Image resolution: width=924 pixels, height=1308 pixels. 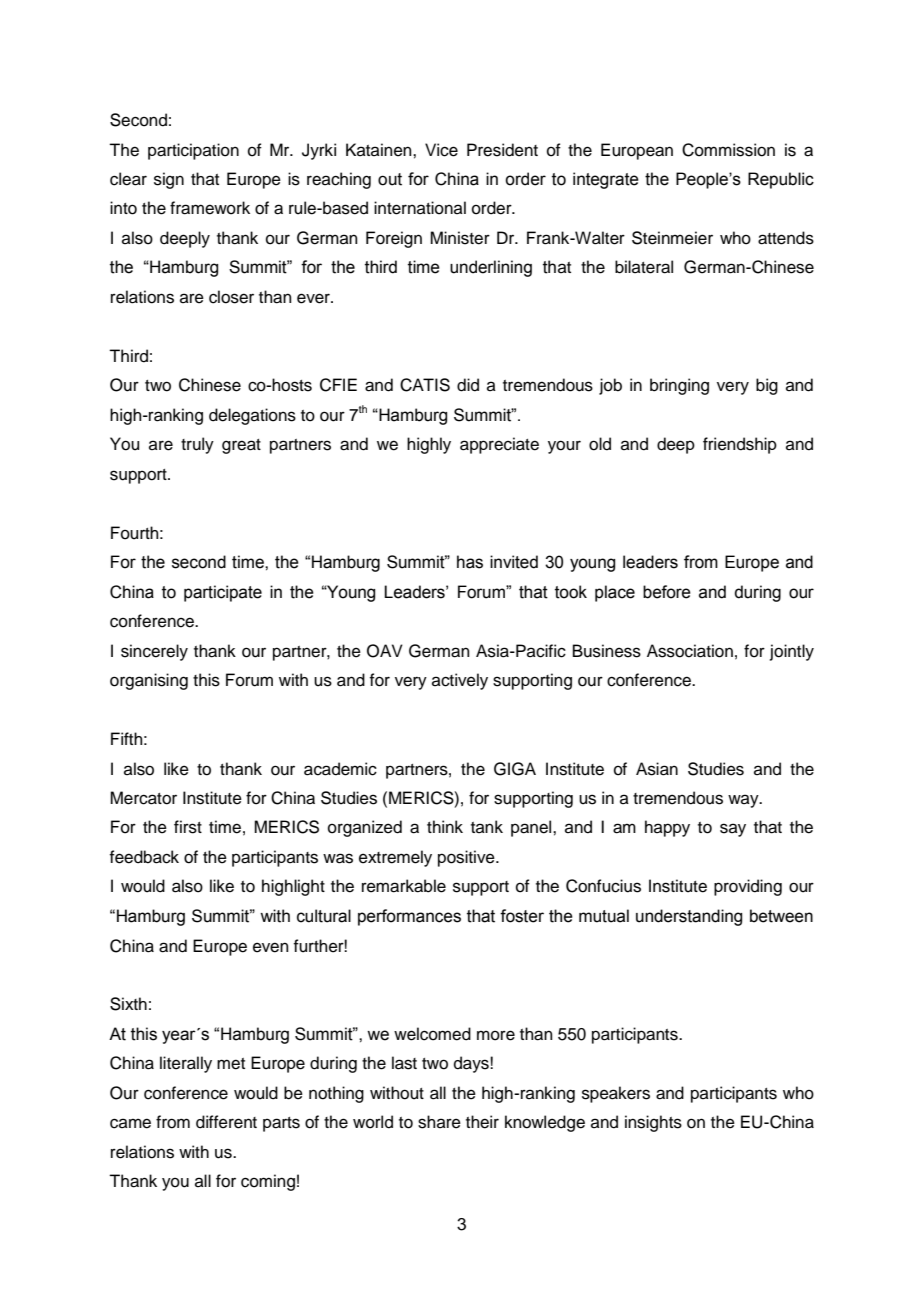 I want to click on Association, so click(x=690, y=651).
